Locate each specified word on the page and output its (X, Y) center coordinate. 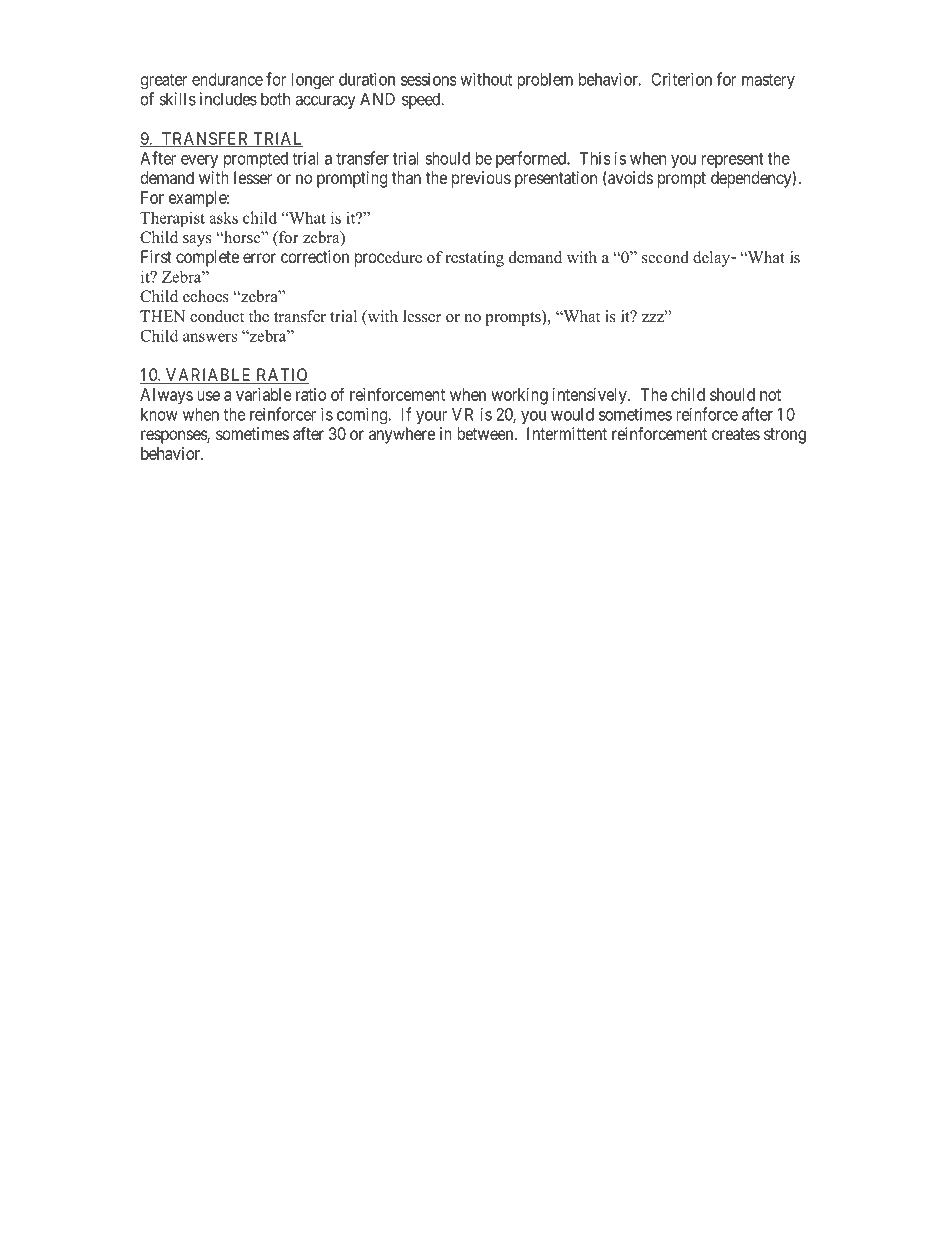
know (159, 414)
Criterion (681, 79)
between (486, 433)
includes (228, 99)
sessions (429, 79)
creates (736, 434)
